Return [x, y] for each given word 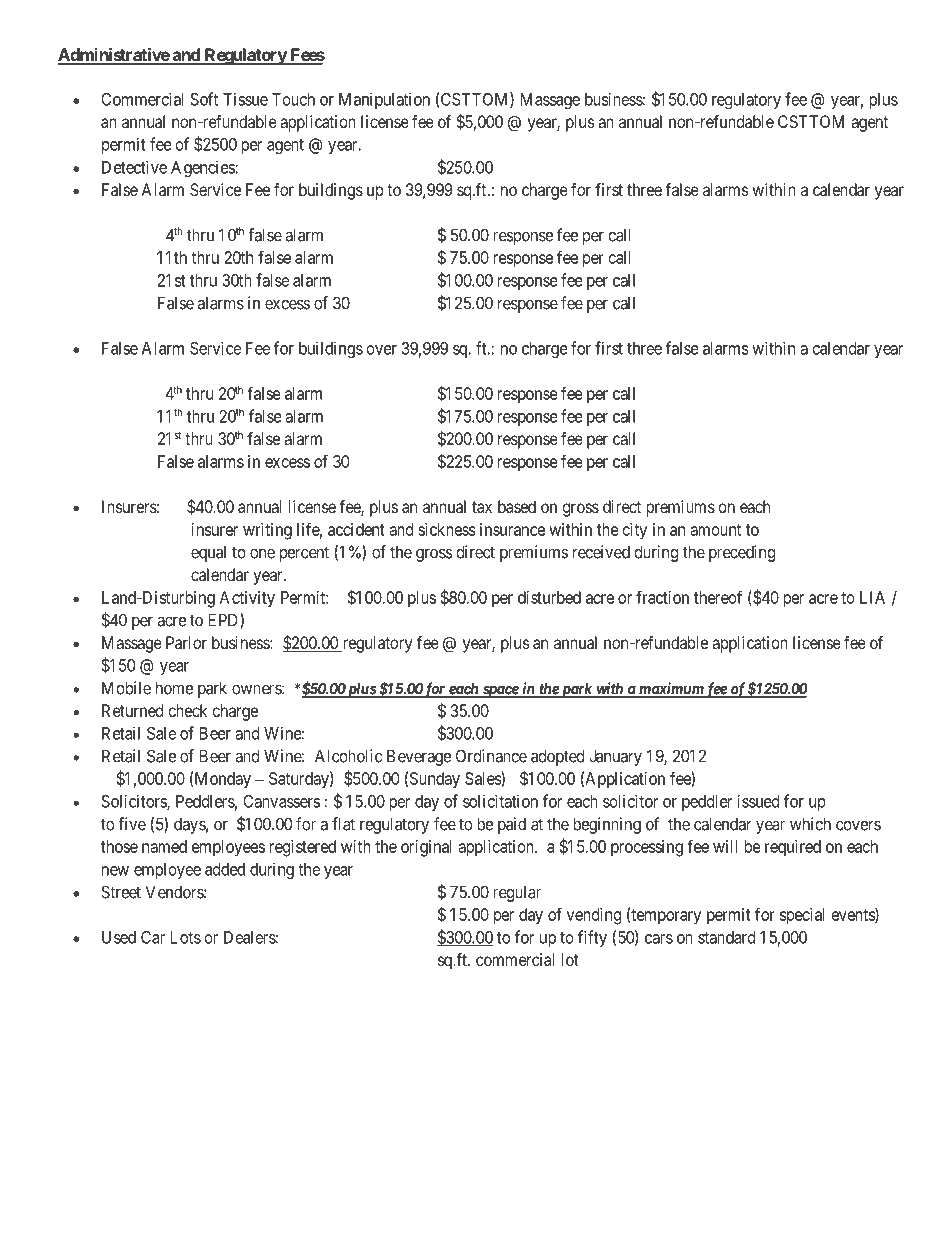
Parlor [186, 642]
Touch [293, 99]
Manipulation [384, 100]
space [500, 691]
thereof [718, 597]
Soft [204, 99]
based [517, 506]
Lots [186, 937]
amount [715, 530]
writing [267, 531]
